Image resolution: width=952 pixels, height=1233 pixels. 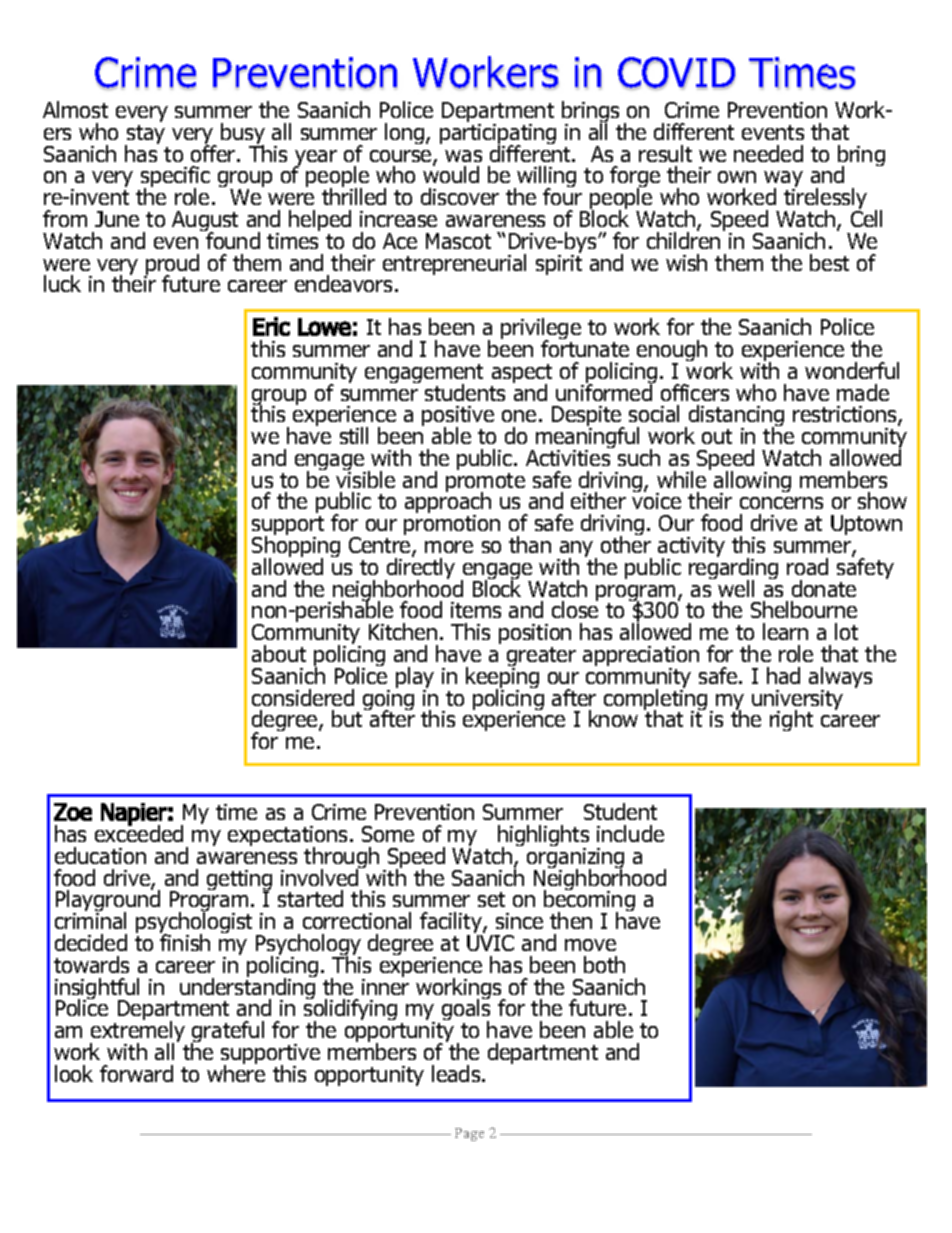 What do you see at coordinates (476, 610) in the screenshot?
I see `items` at bounding box center [476, 610].
